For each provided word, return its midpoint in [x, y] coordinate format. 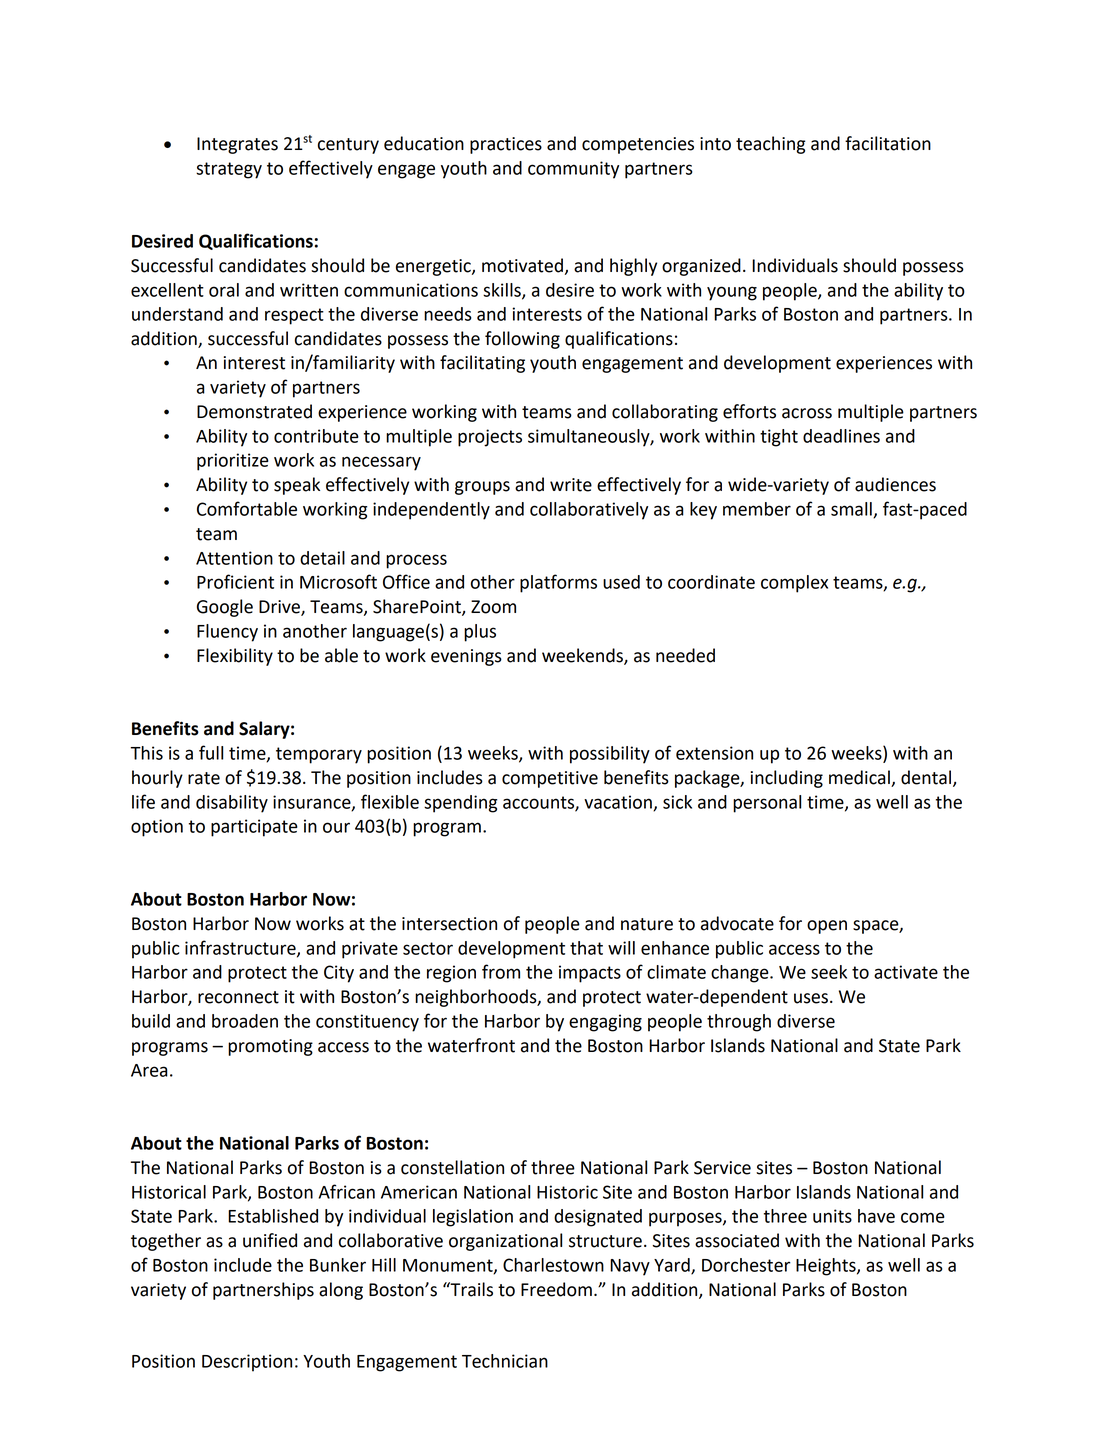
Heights [827, 1267]
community [573, 170]
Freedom [556, 1289]
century [348, 146]
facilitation [888, 143]
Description [247, 1363]
